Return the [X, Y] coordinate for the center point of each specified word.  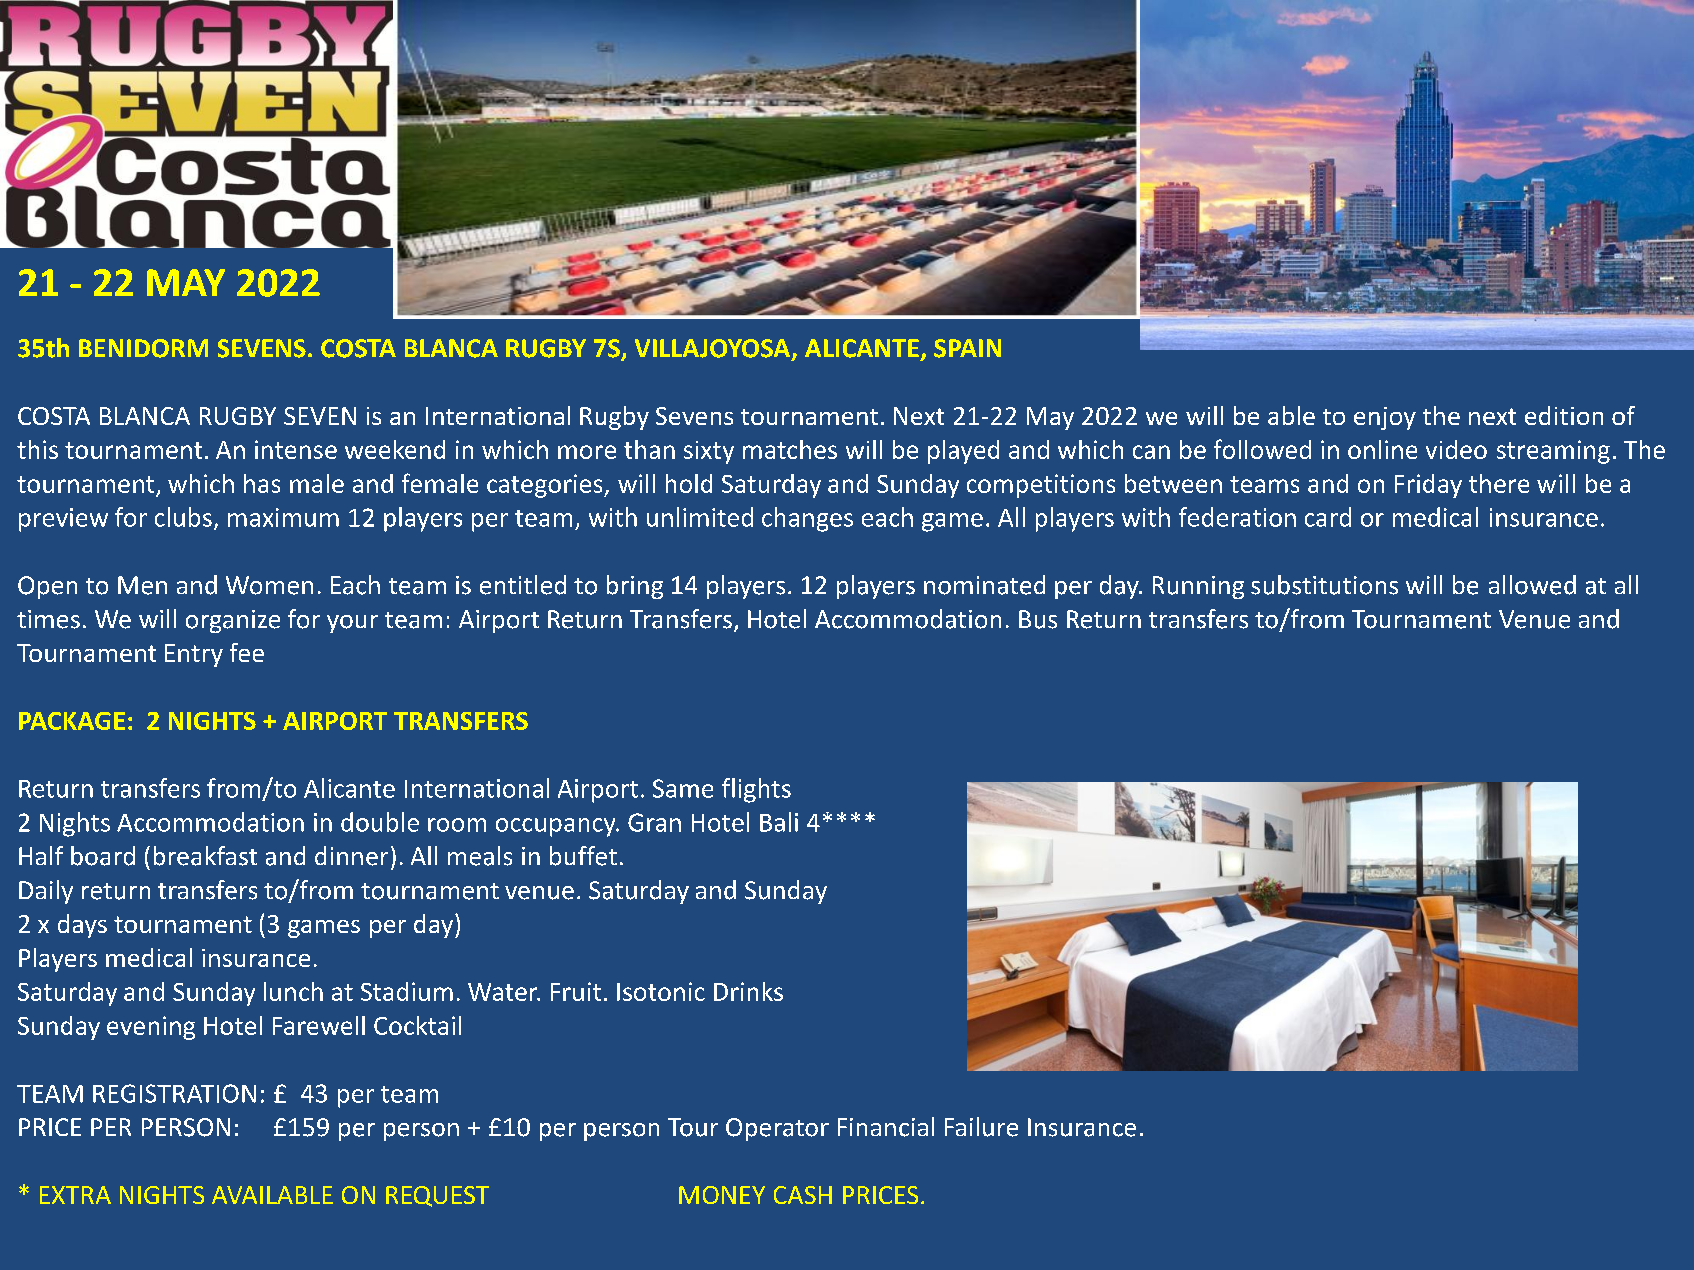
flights [756, 790]
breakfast [205, 856]
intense [296, 449]
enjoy [1385, 418]
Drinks [748, 991]
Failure [981, 1127]
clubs [183, 517]
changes [807, 519]
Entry [194, 655]
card [1328, 517]
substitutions [1324, 585]
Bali [779, 822]
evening [151, 1028]
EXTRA [75, 1195]
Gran [654, 822]
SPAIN [967, 348]
